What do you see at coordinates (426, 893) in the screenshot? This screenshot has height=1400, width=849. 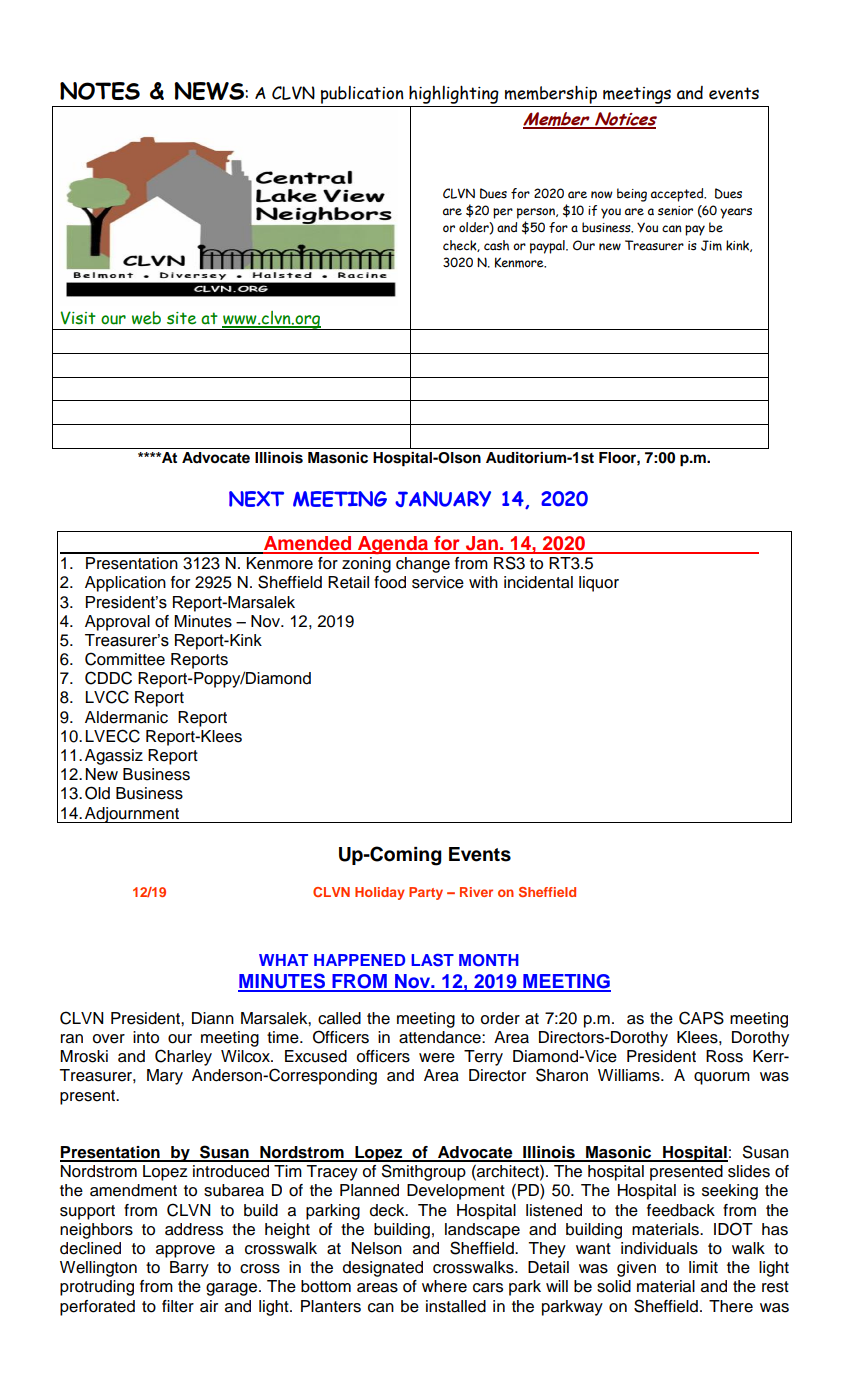 I see `Party` at bounding box center [426, 893].
